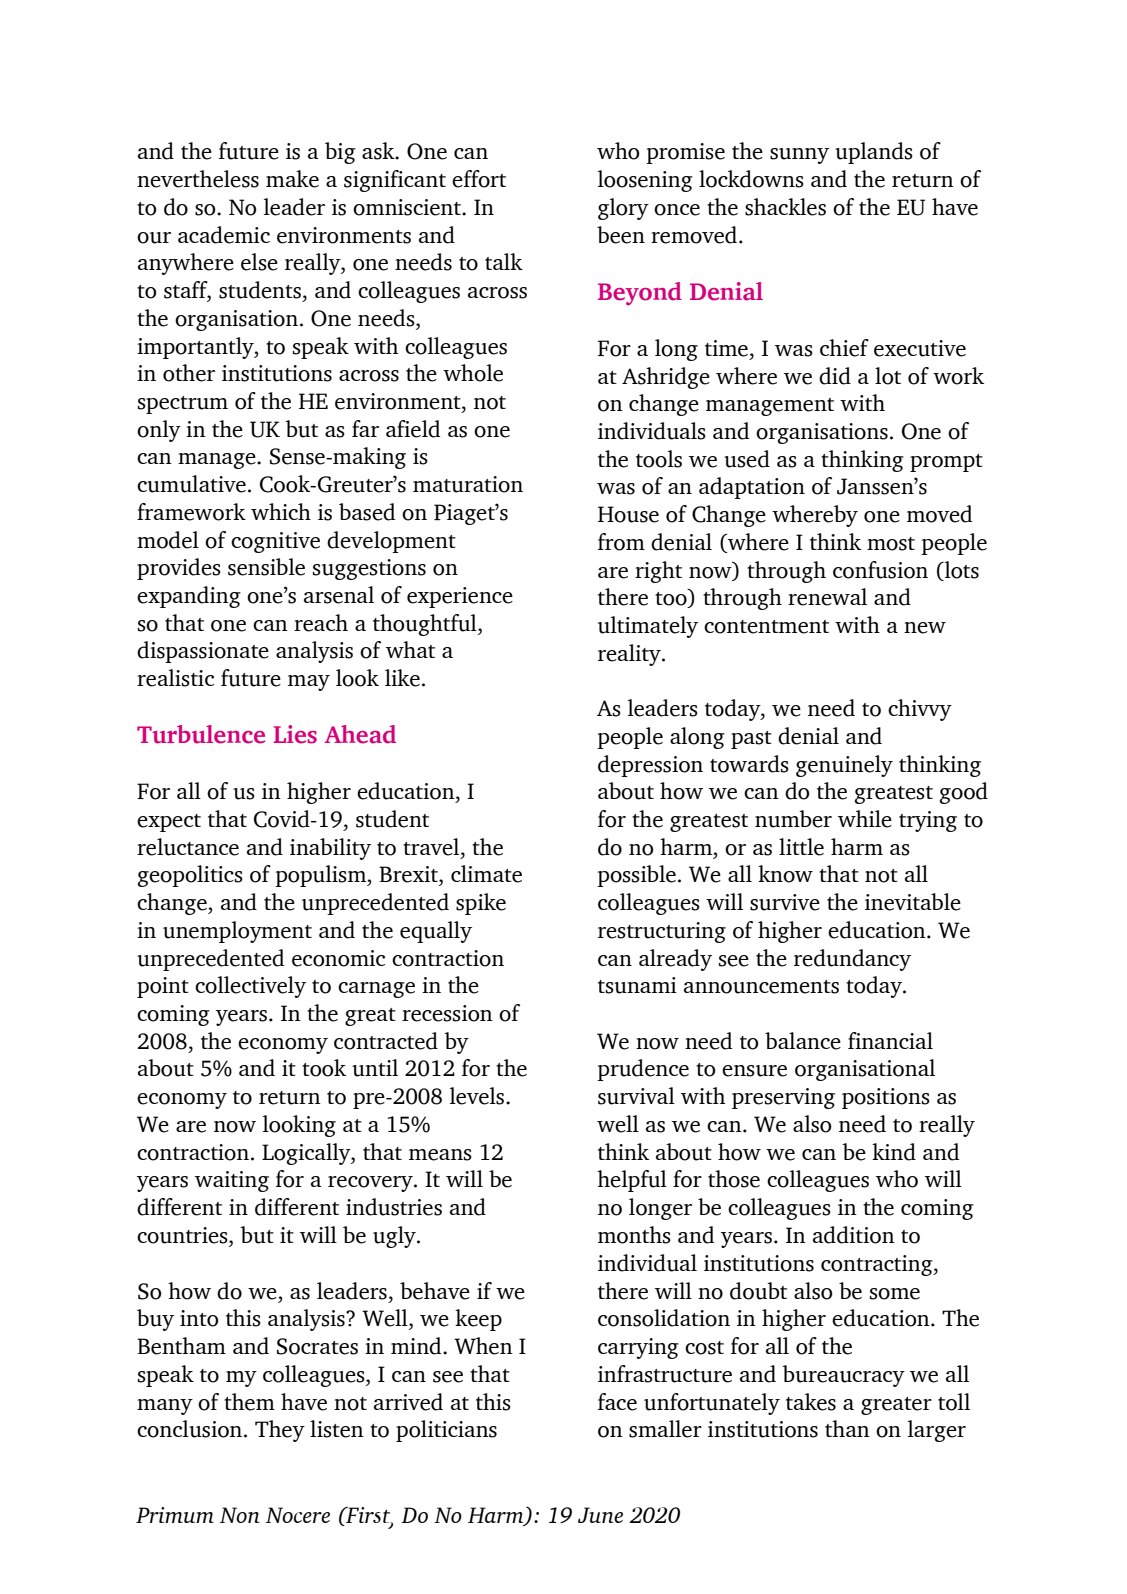 This screenshot has height=1594, width=1127. I want to click on make, so click(292, 179).
